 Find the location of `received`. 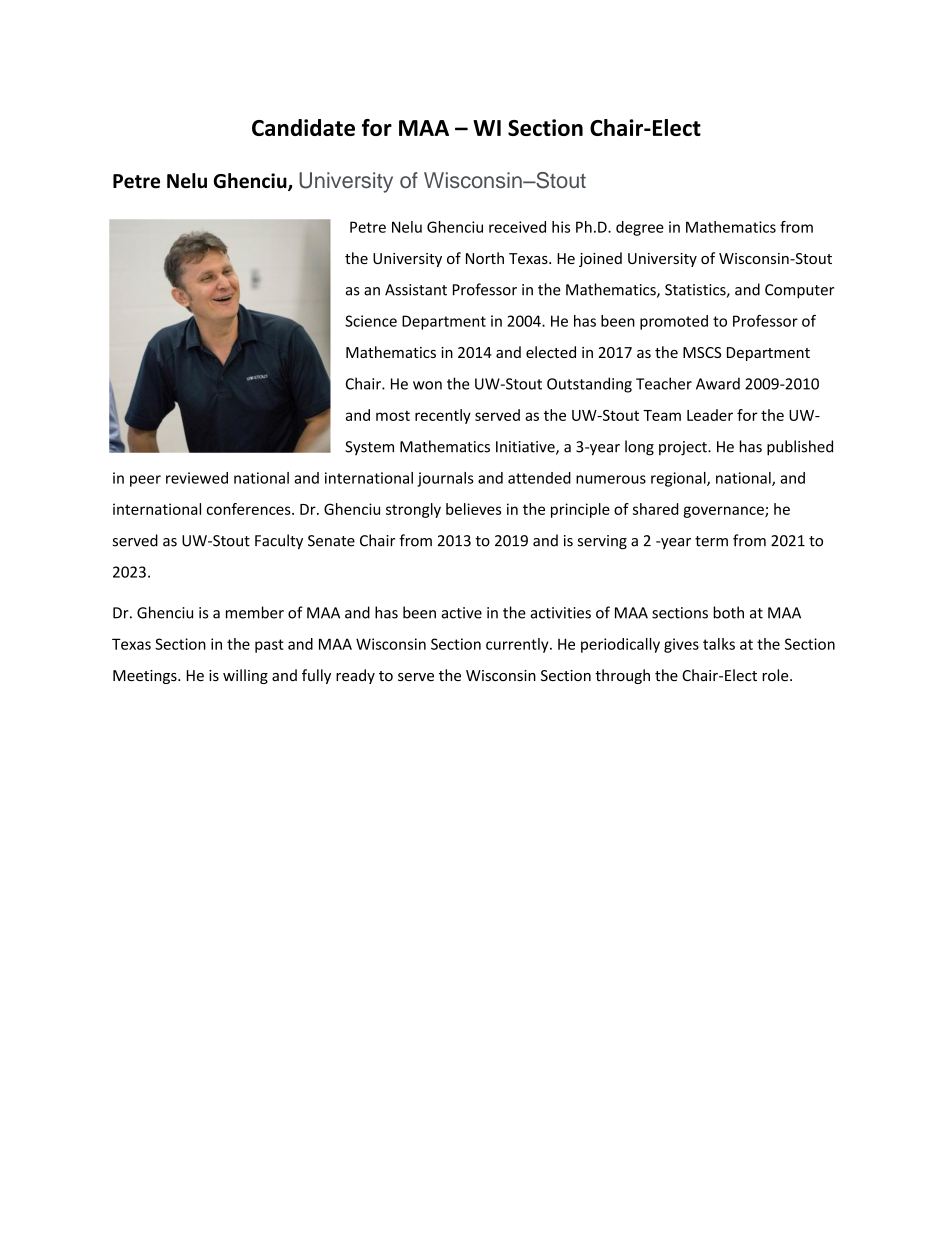

received is located at coordinates (517, 227).
